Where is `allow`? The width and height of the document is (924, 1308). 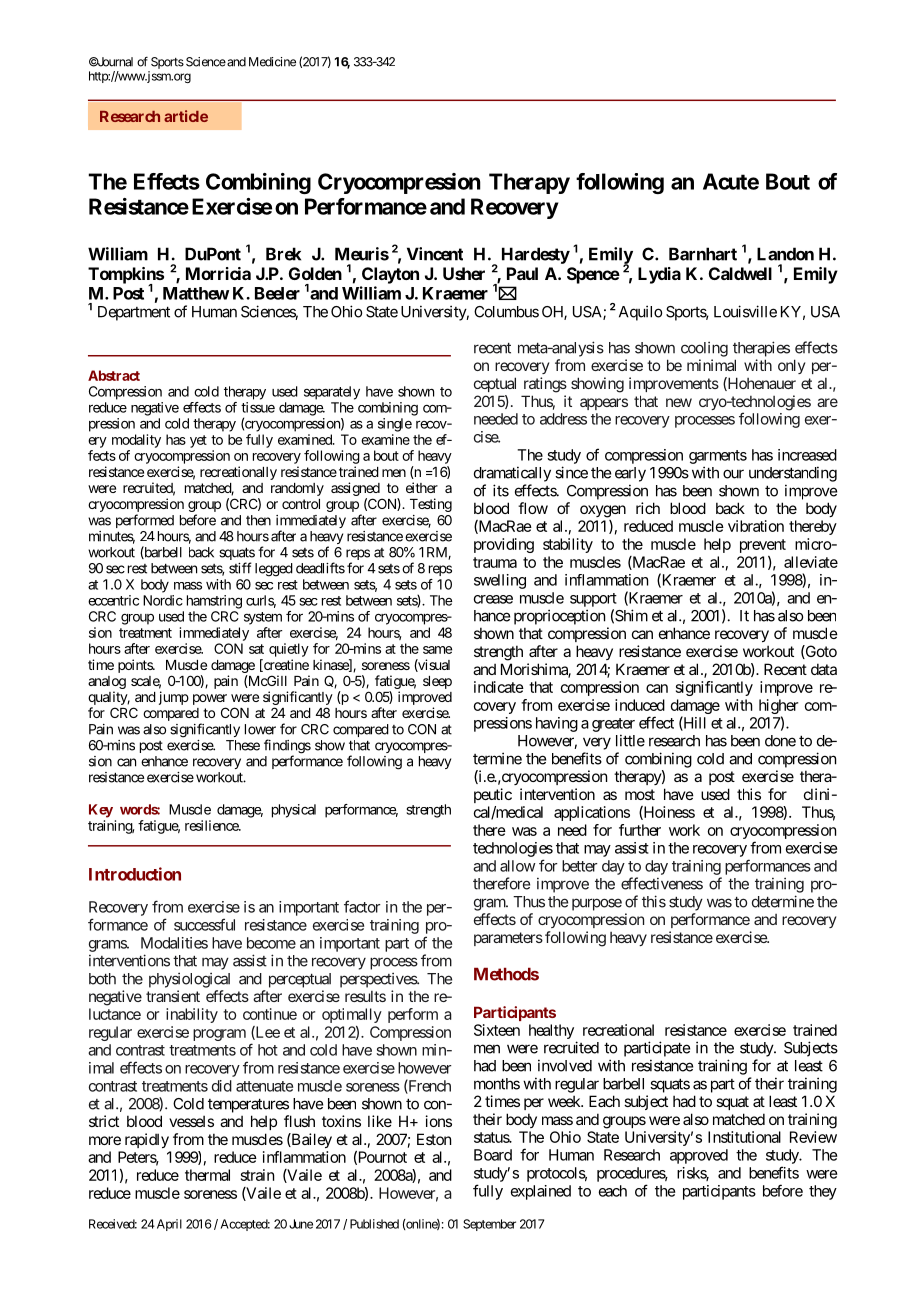 allow is located at coordinates (518, 866).
